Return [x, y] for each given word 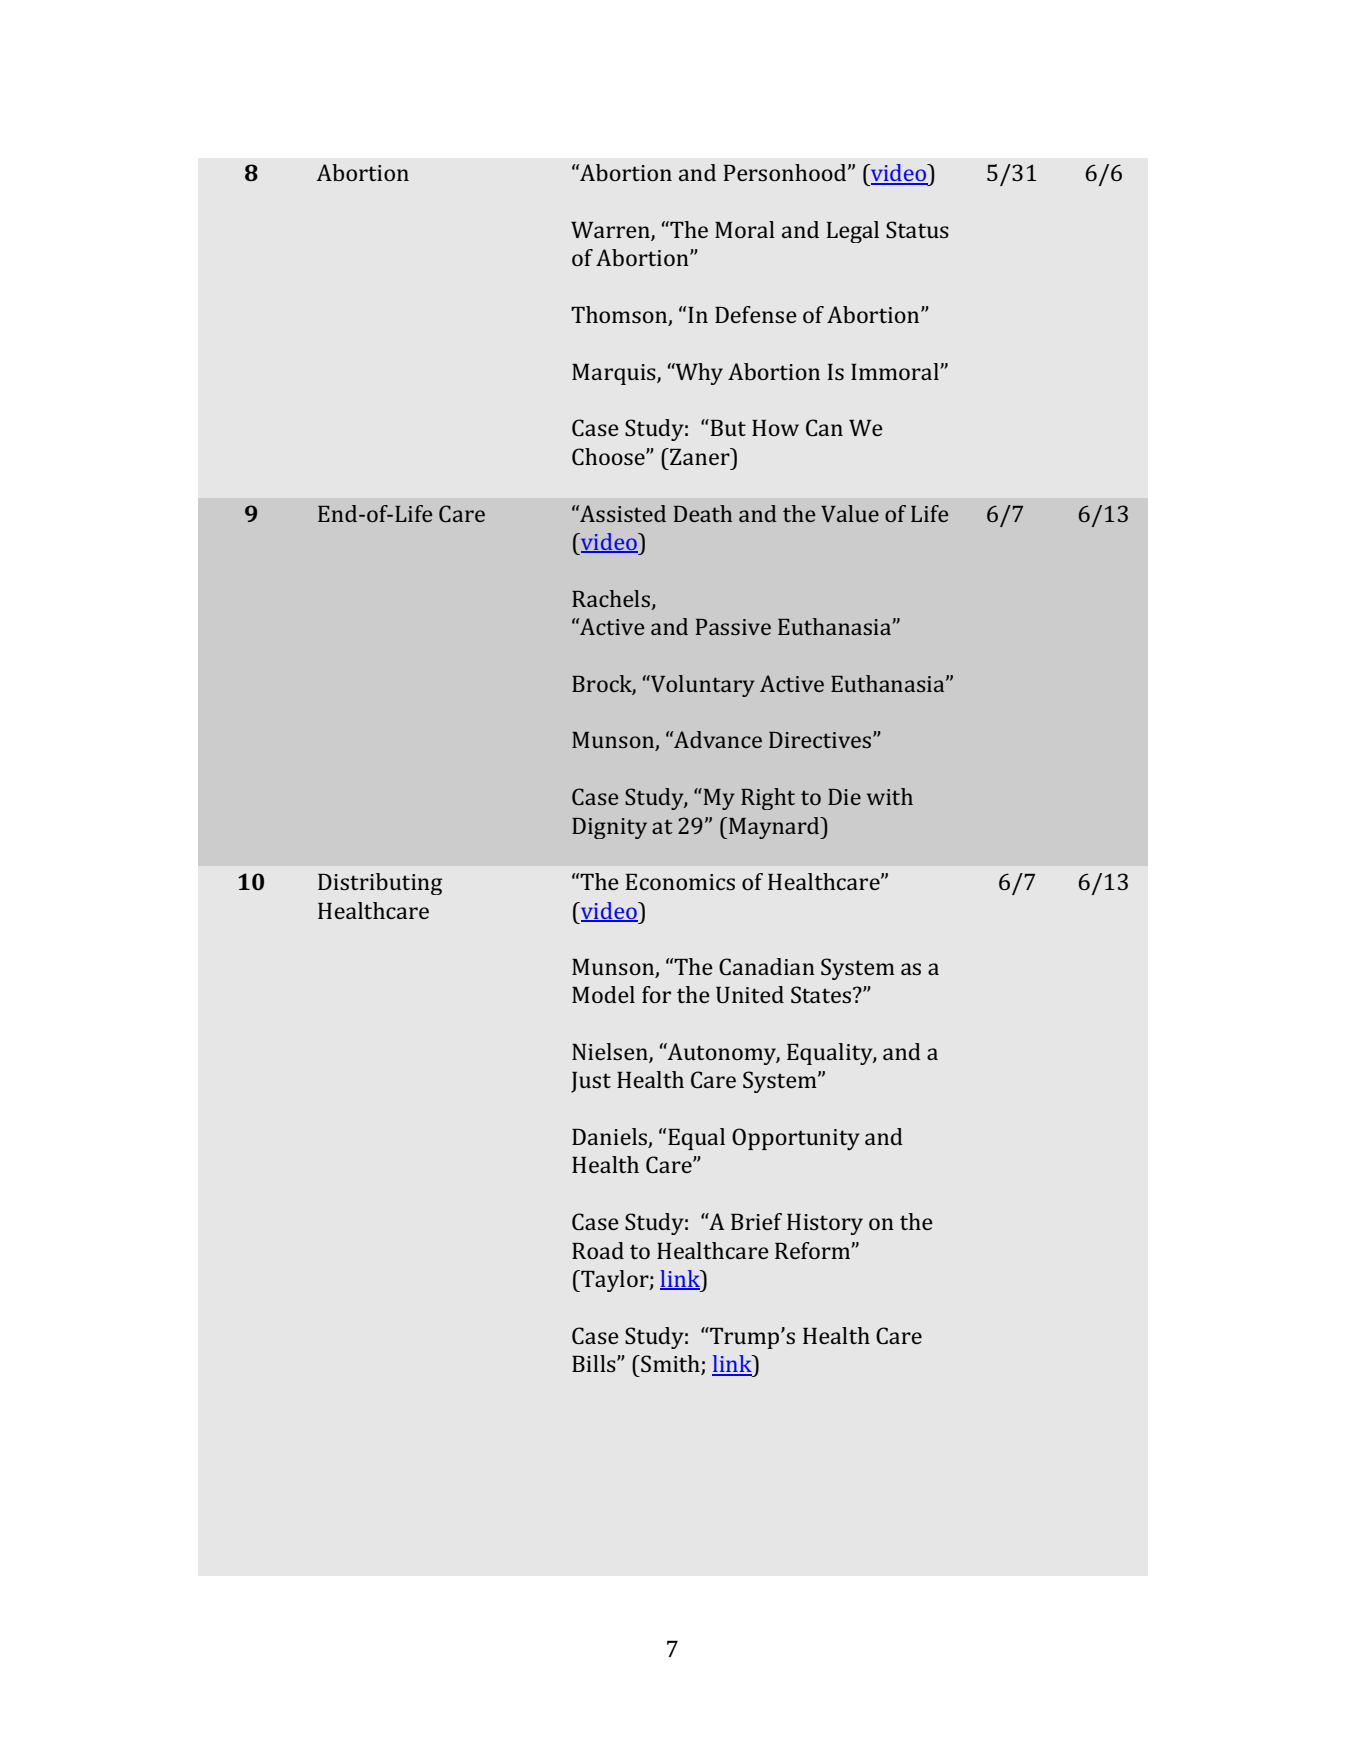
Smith [670, 1365]
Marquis [615, 374]
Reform [813, 1250]
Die [844, 797]
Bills [595, 1363]
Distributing [380, 884]
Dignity [609, 828]
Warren [611, 231]
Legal [853, 232]
